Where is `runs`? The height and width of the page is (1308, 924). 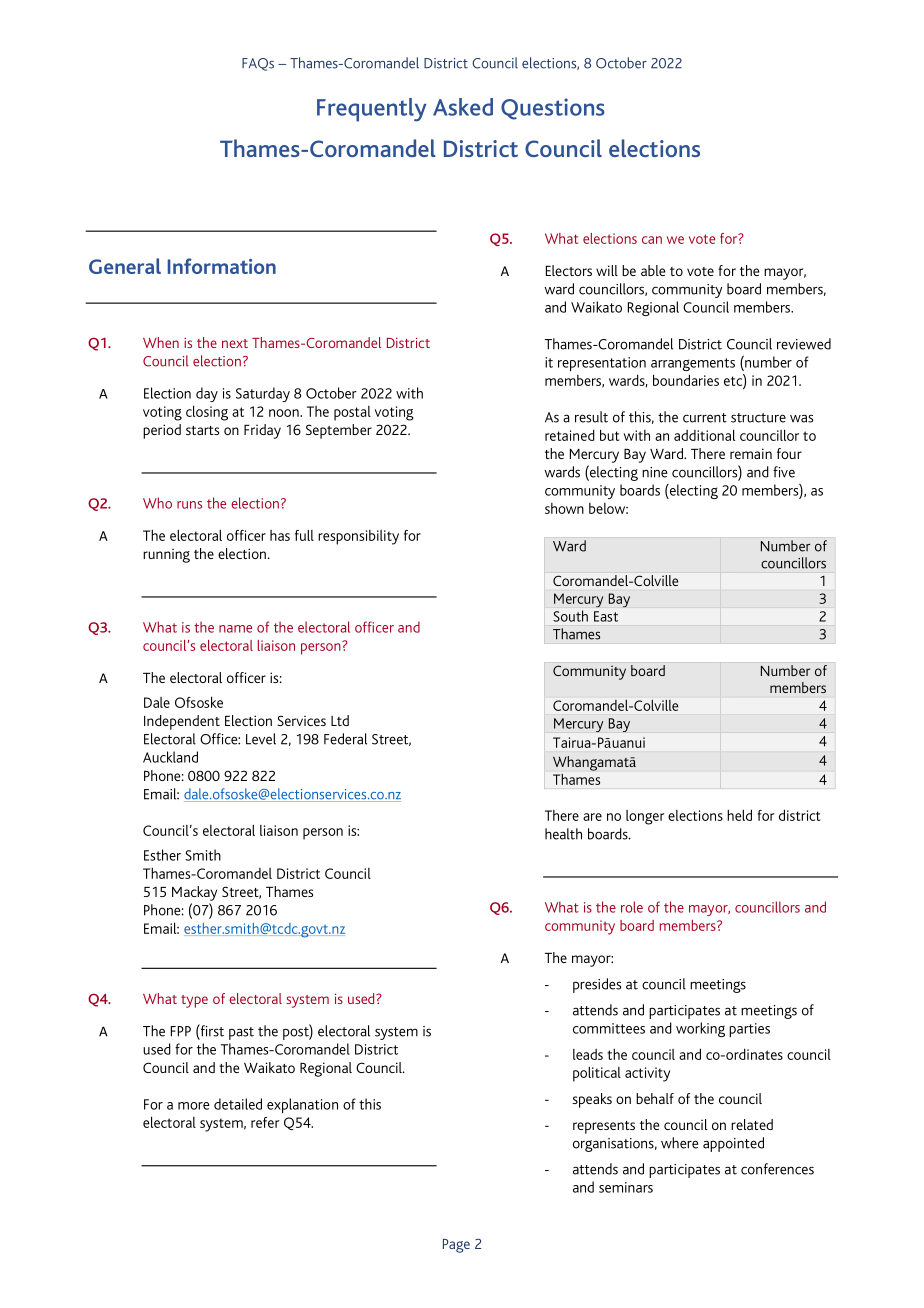 runs is located at coordinates (189, 505).
